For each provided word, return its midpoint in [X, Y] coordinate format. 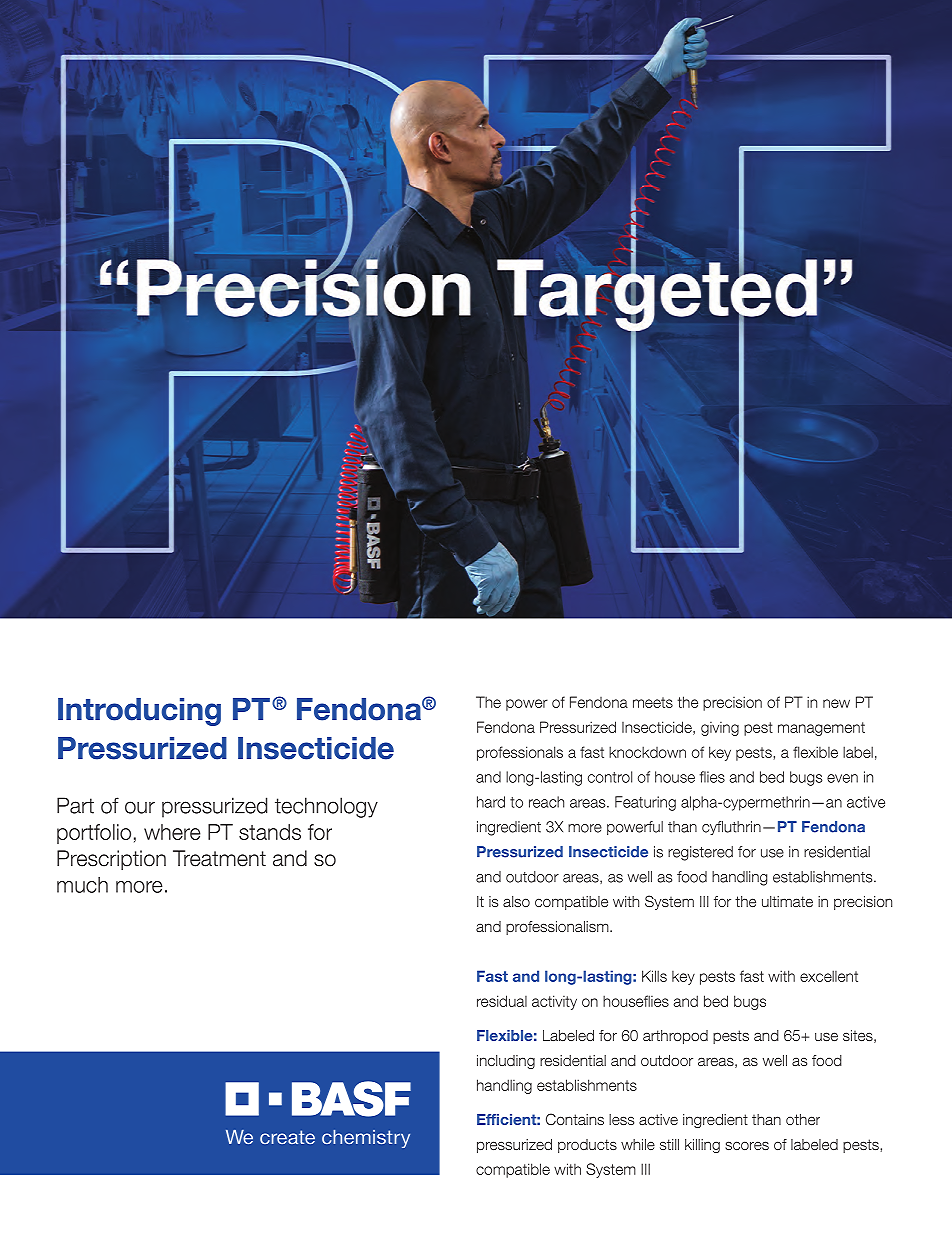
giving [720, 729]
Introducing [139, 712]
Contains [575, 1119]
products [587, 1146]
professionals [520, 753]
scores [747, 1145]
